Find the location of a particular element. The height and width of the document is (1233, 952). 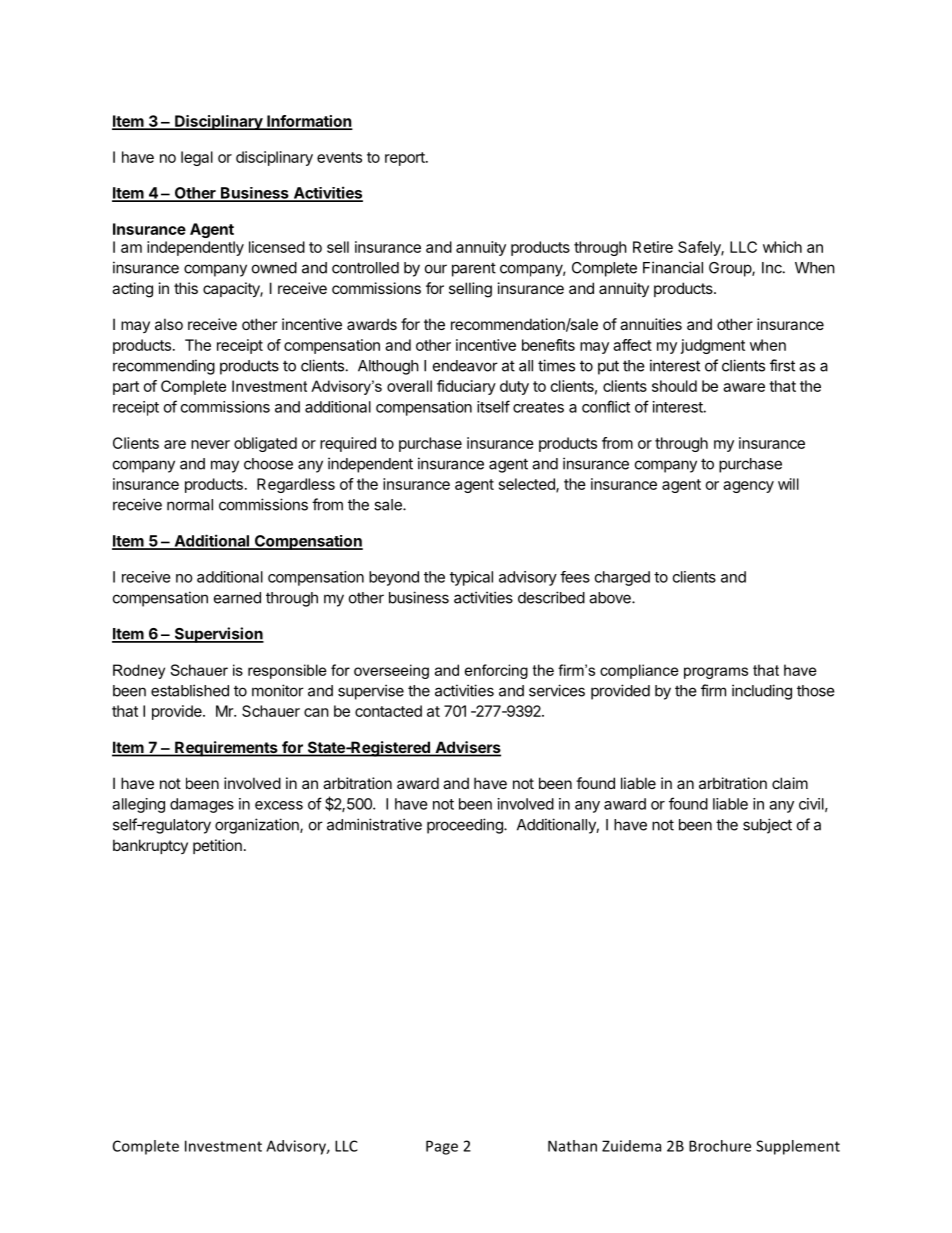

subject is located at coordinates (767, 826).
